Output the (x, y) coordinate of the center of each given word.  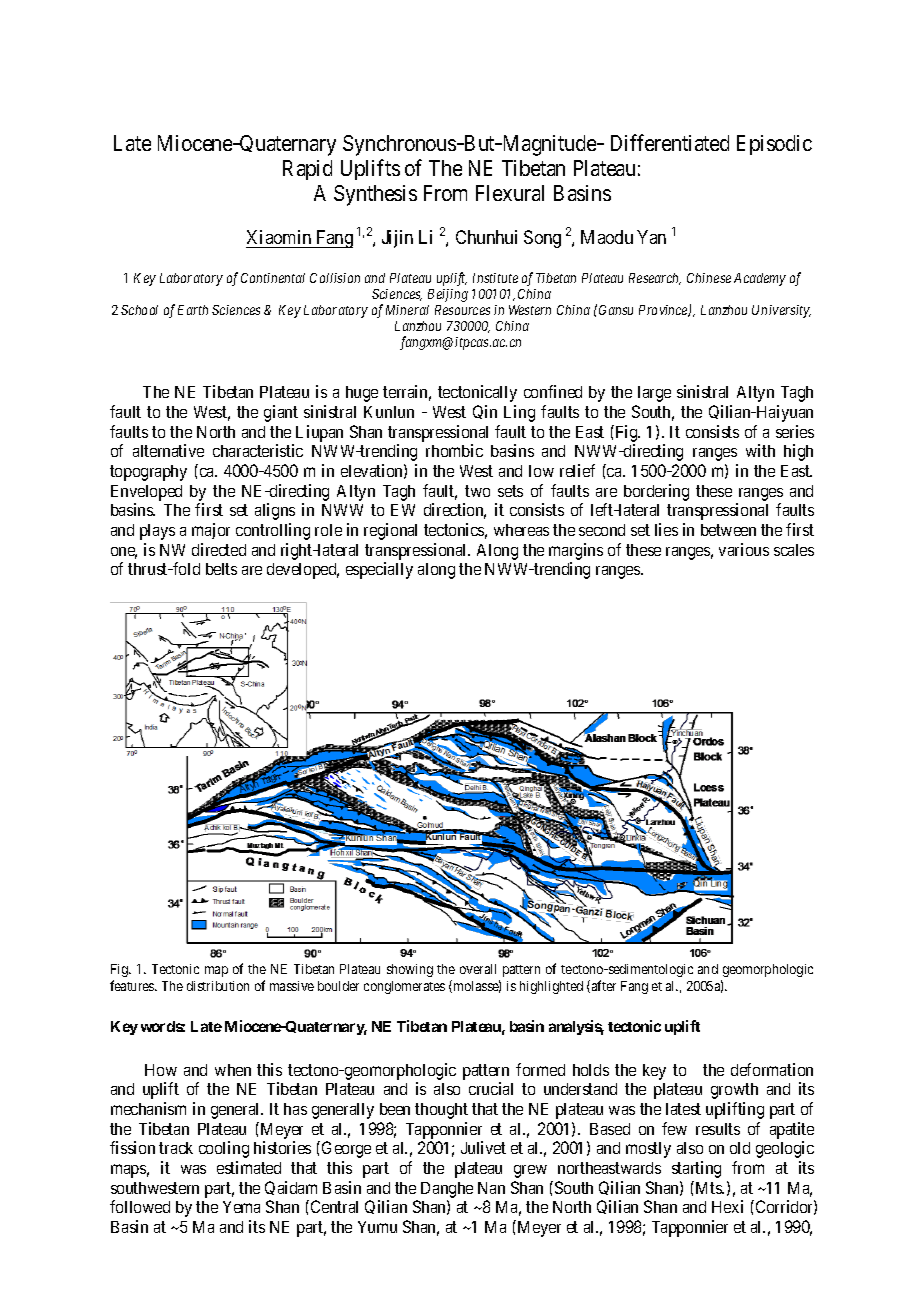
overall (478, 969)
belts (221, 569)
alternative (168, 450)
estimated (249, 1167)
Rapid (307, 170)
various (744, 549)
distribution (218, 986)
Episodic (774, 145)
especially (379, 570)
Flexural (510, 193)
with (760, 450)
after (604, 985)
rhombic (454, 450)
